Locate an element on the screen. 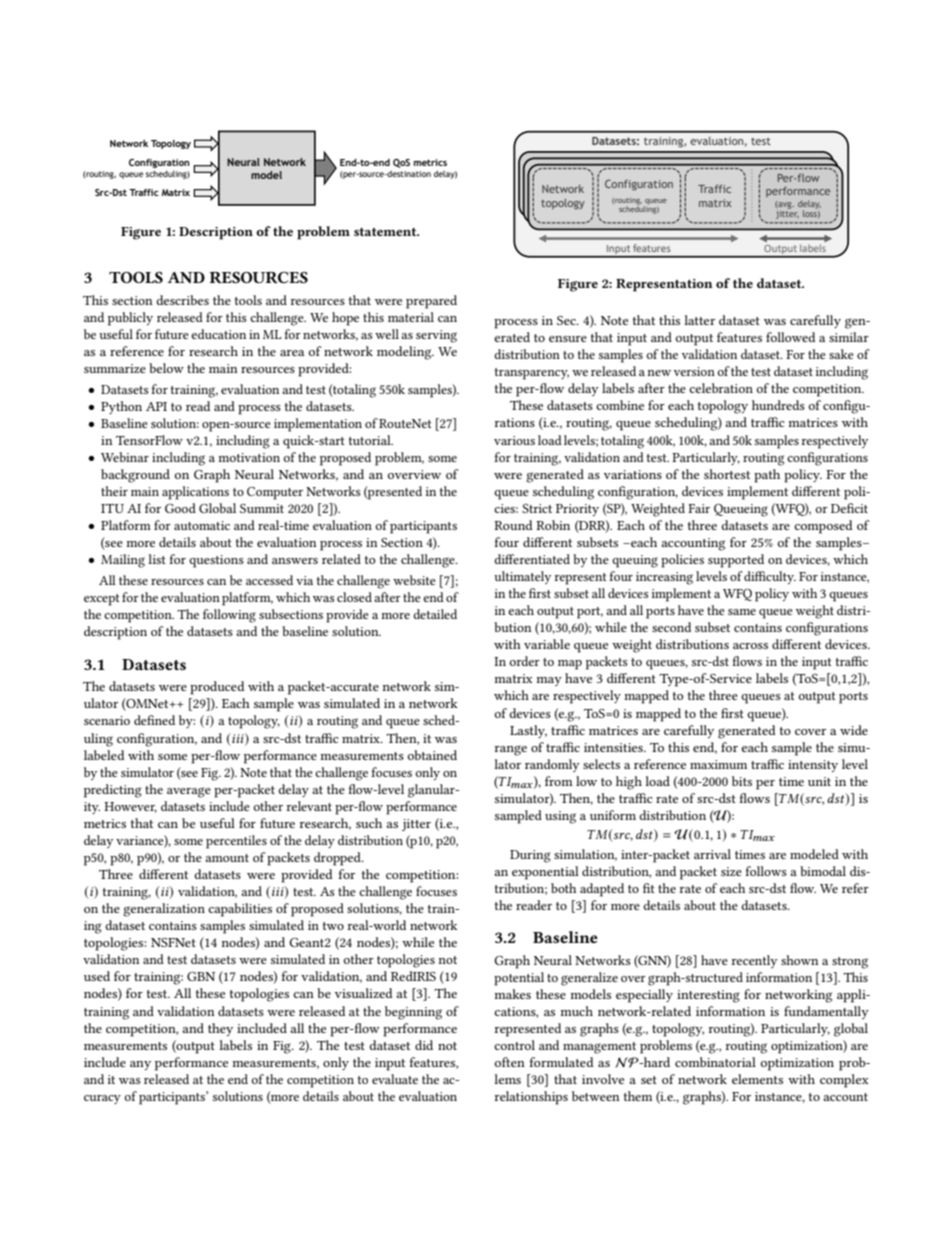 The width and height of the screenshot is (952, 1233). education is located at coordinates (218, 334).
